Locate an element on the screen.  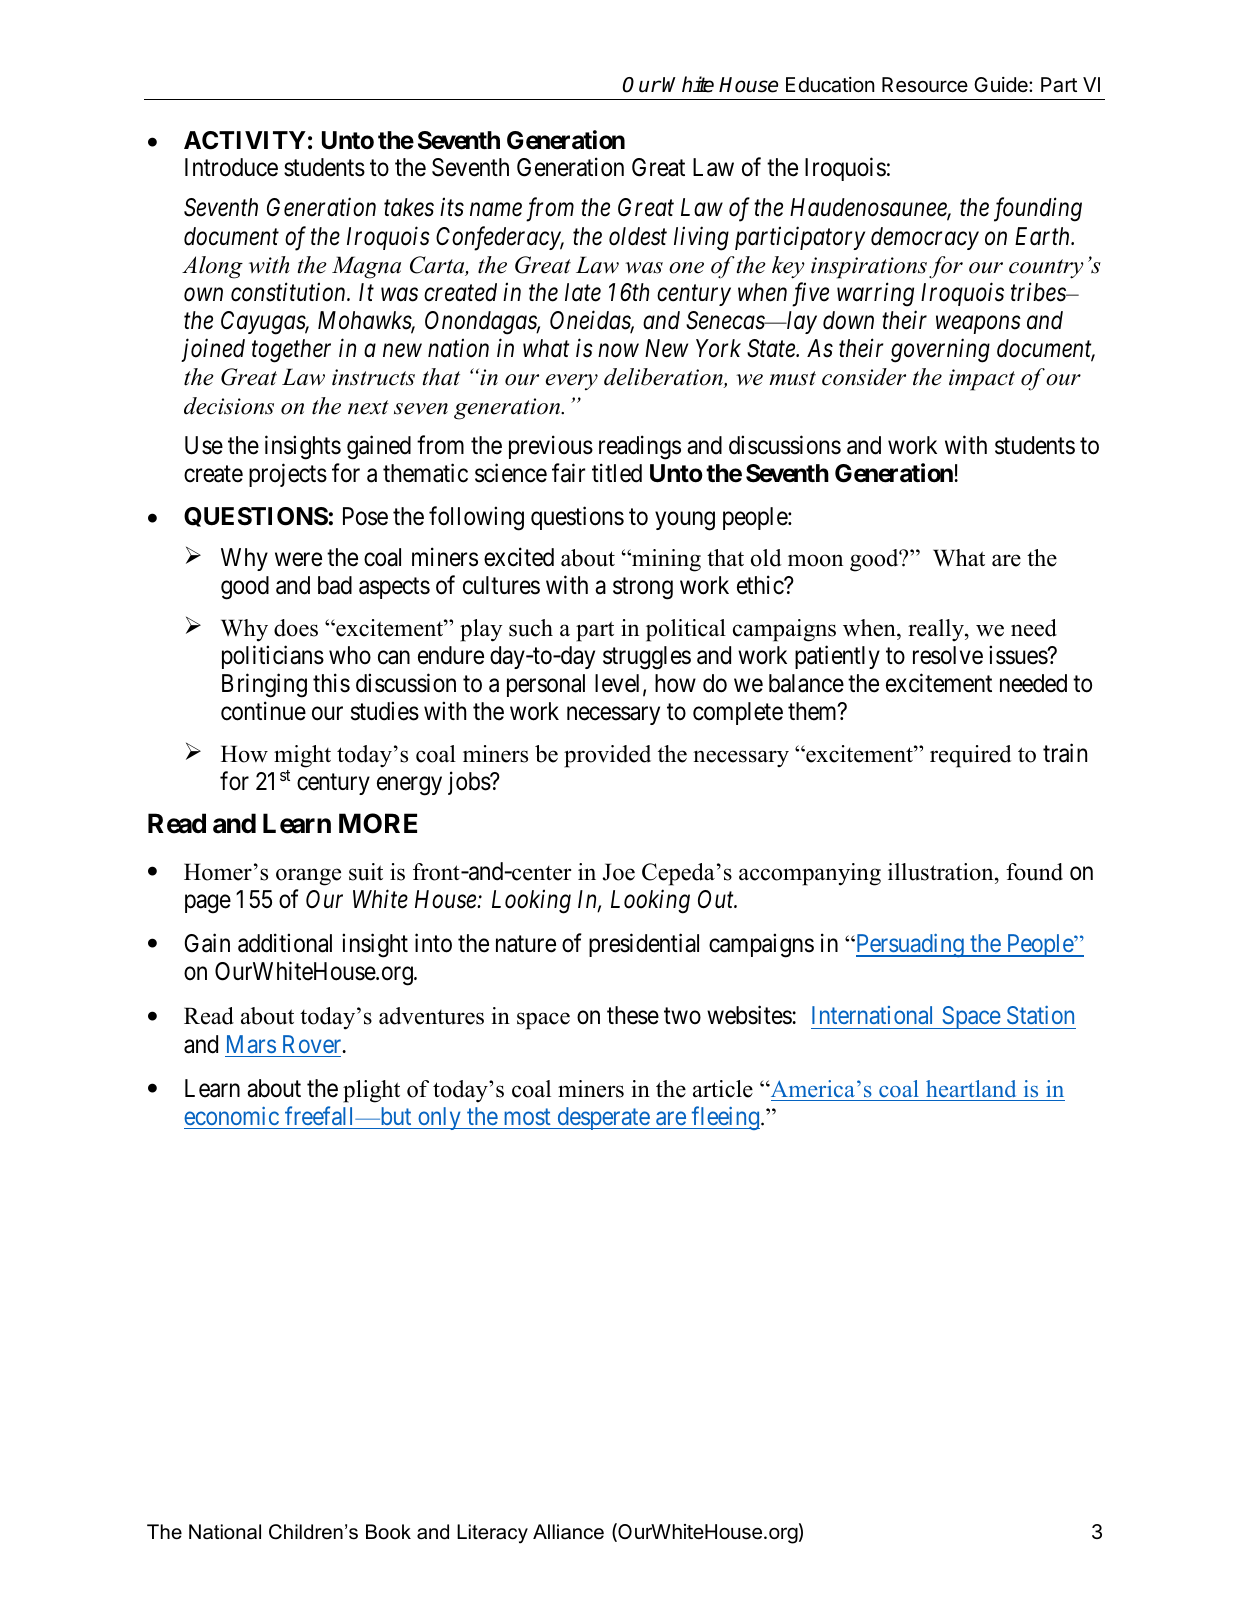
provided is located at coordinates (607, 756).
